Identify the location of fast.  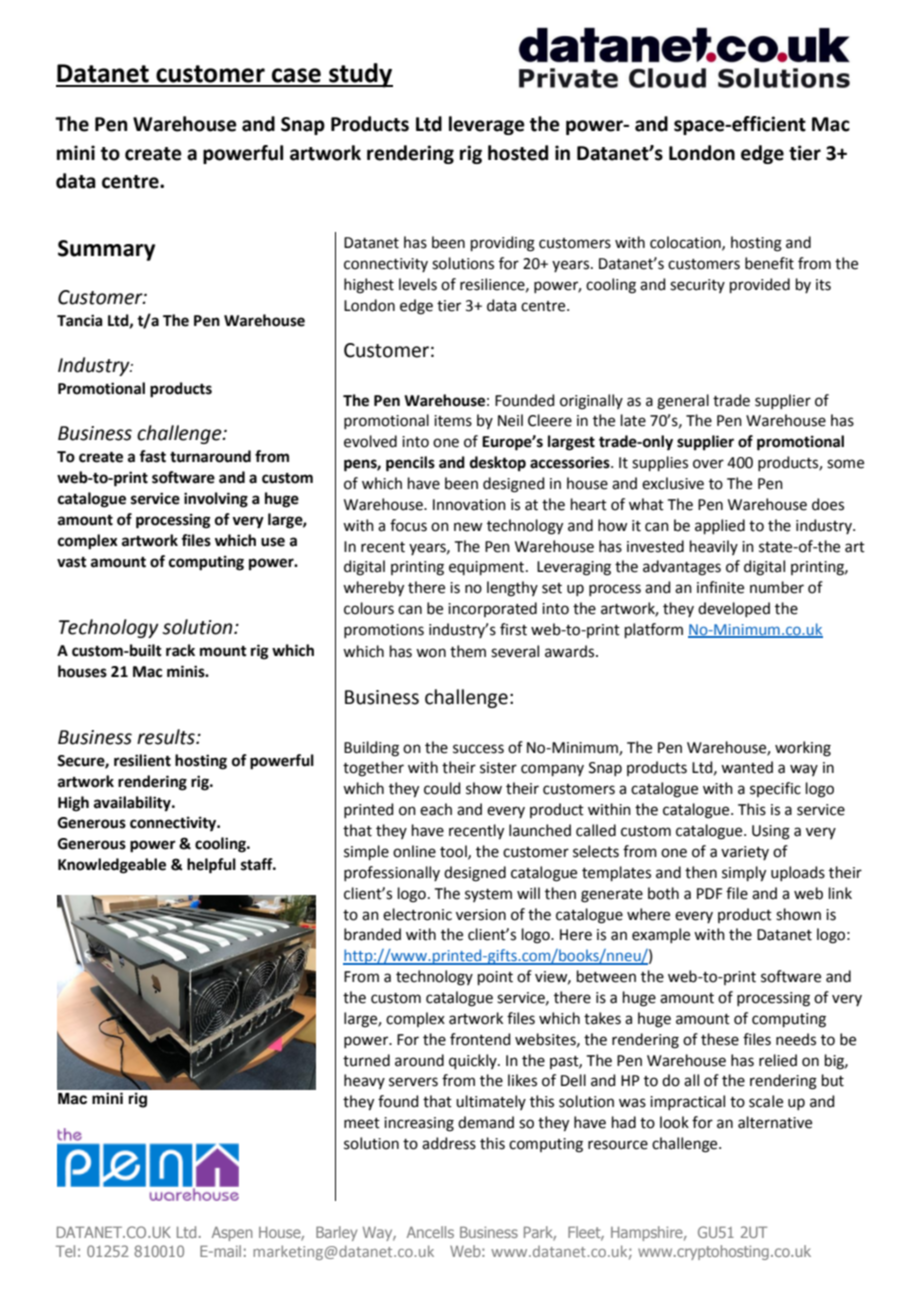
(152, 456).
